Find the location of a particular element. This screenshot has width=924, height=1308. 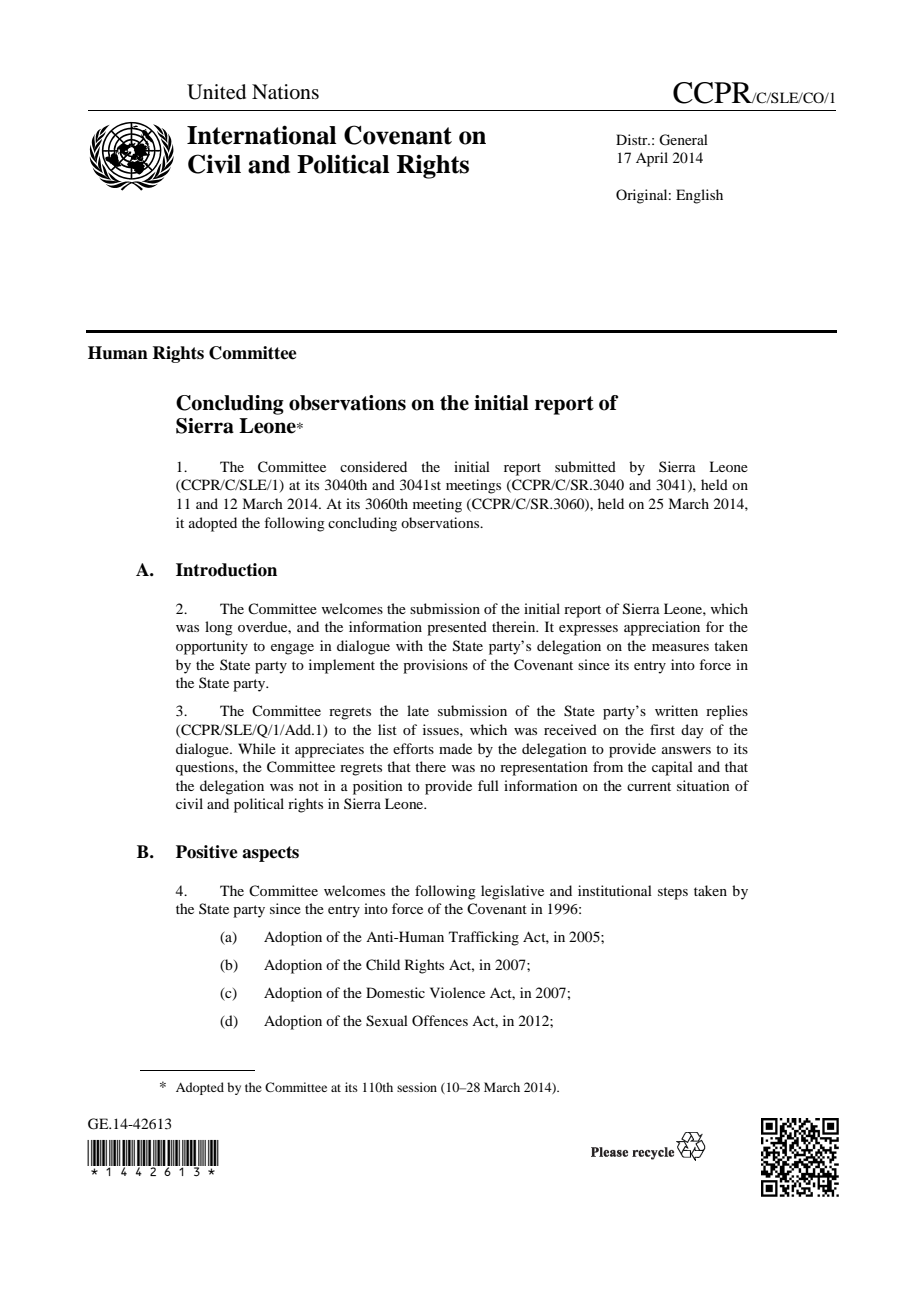

submitted is located at coordinates (585, 466).
